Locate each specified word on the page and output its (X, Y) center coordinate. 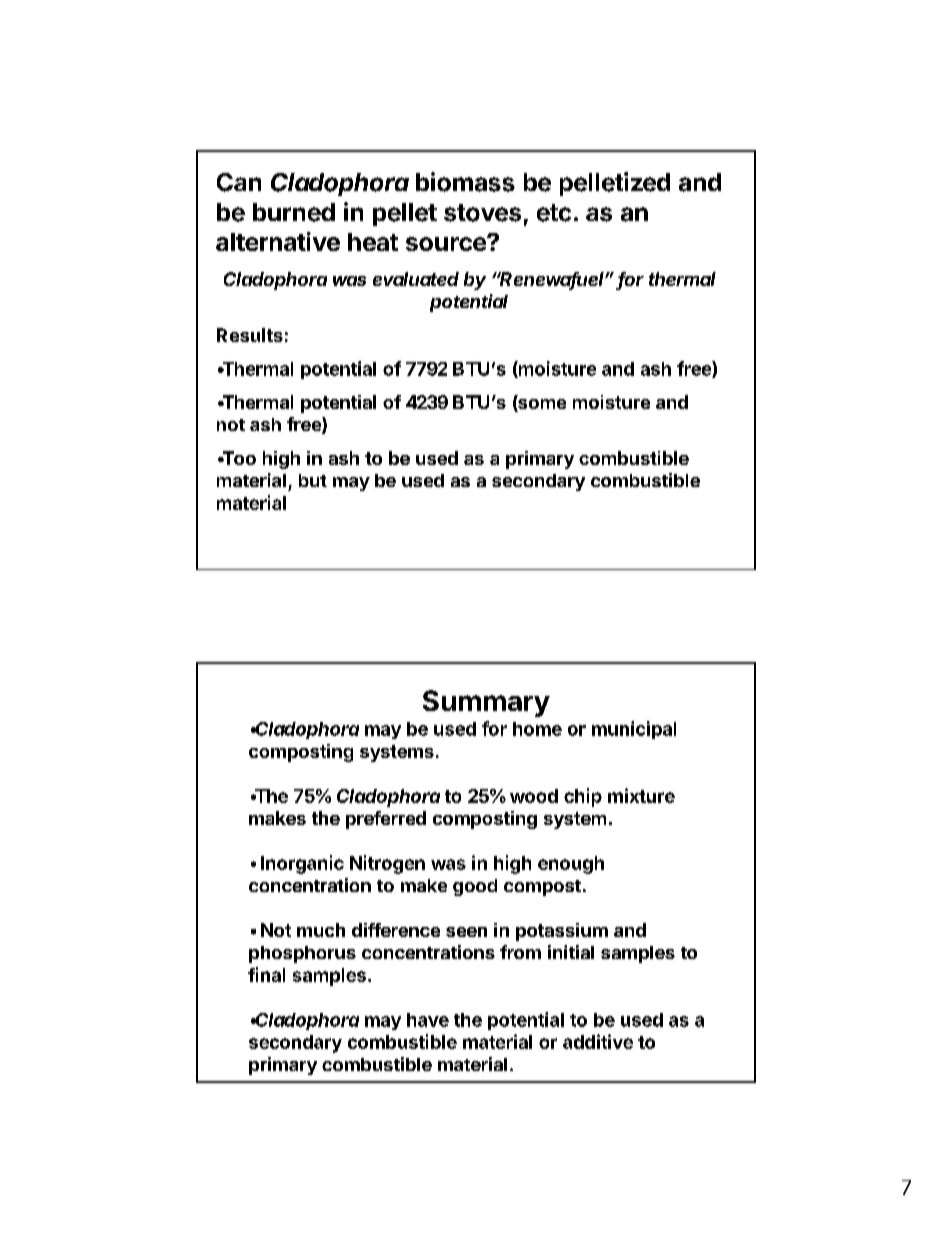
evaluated (416, 279)
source (447, 243)
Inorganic (302, 864)
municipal (634, 730)
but (313, 480)
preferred (386, 820)
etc (554, 213)
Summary (486, 703)
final (266, 974)
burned (294, 212)
